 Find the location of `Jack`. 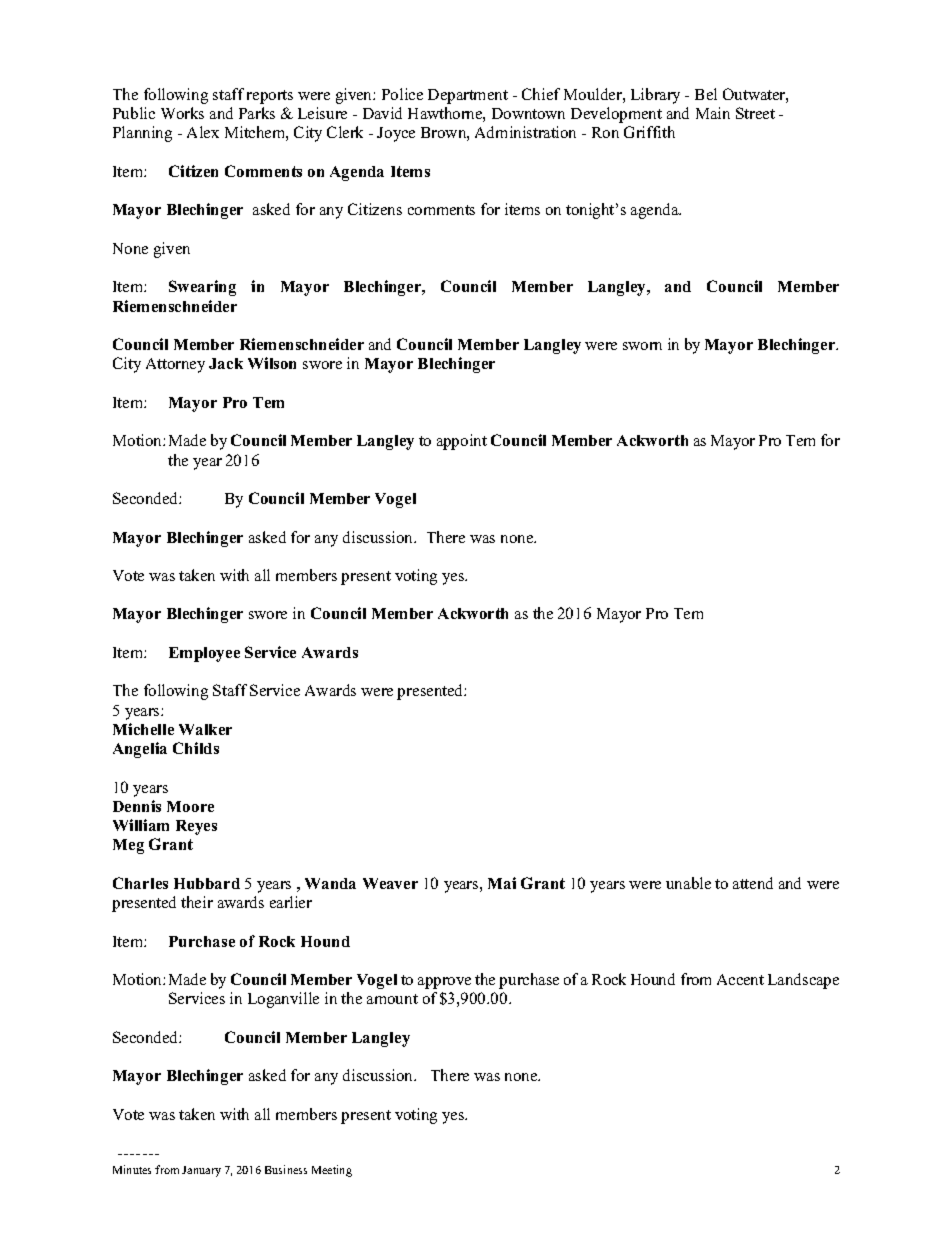

Jack is located at coordinates (226, 363).
